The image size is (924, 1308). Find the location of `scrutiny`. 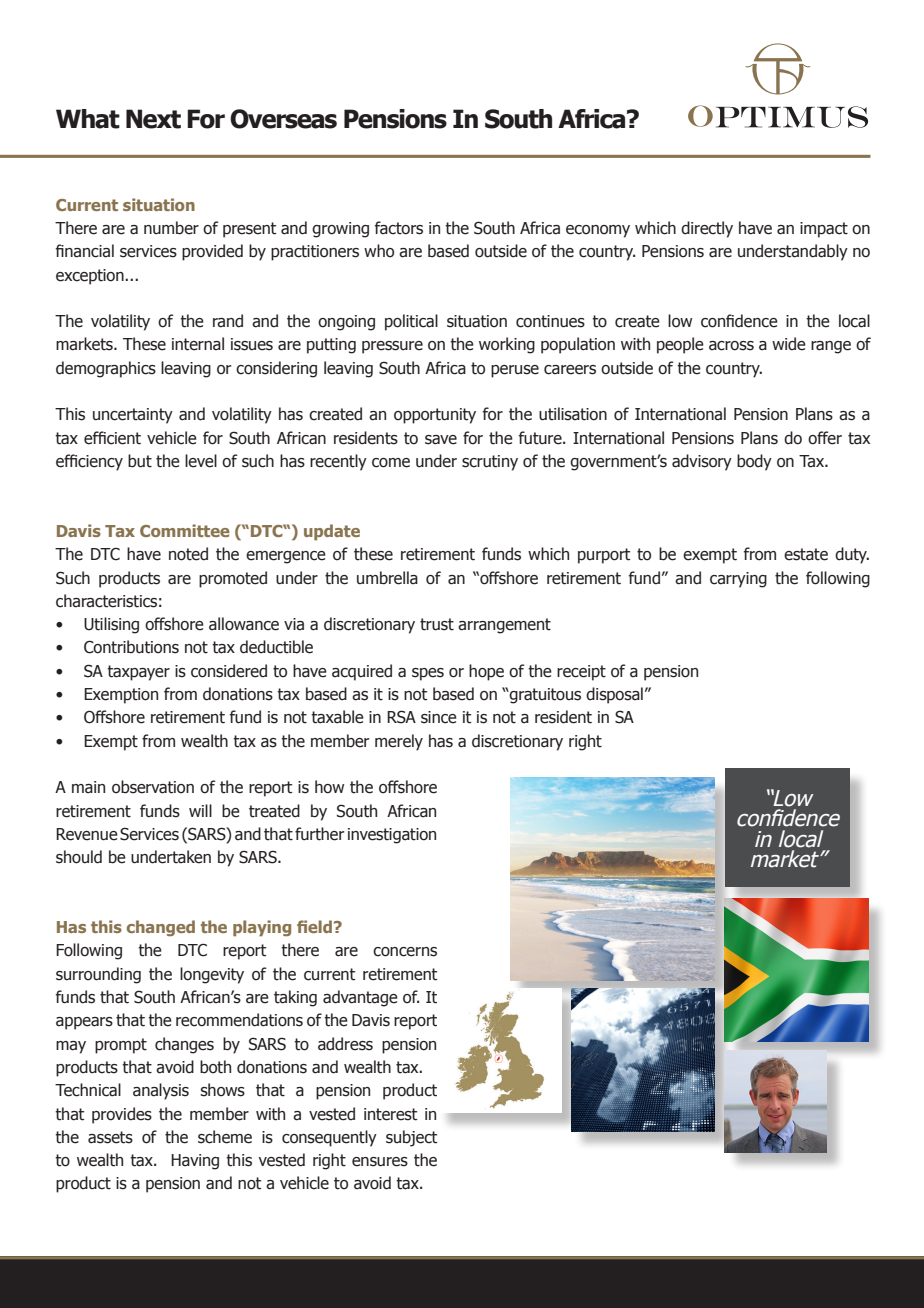

scrutiny is located at coordinates (490, 463).
